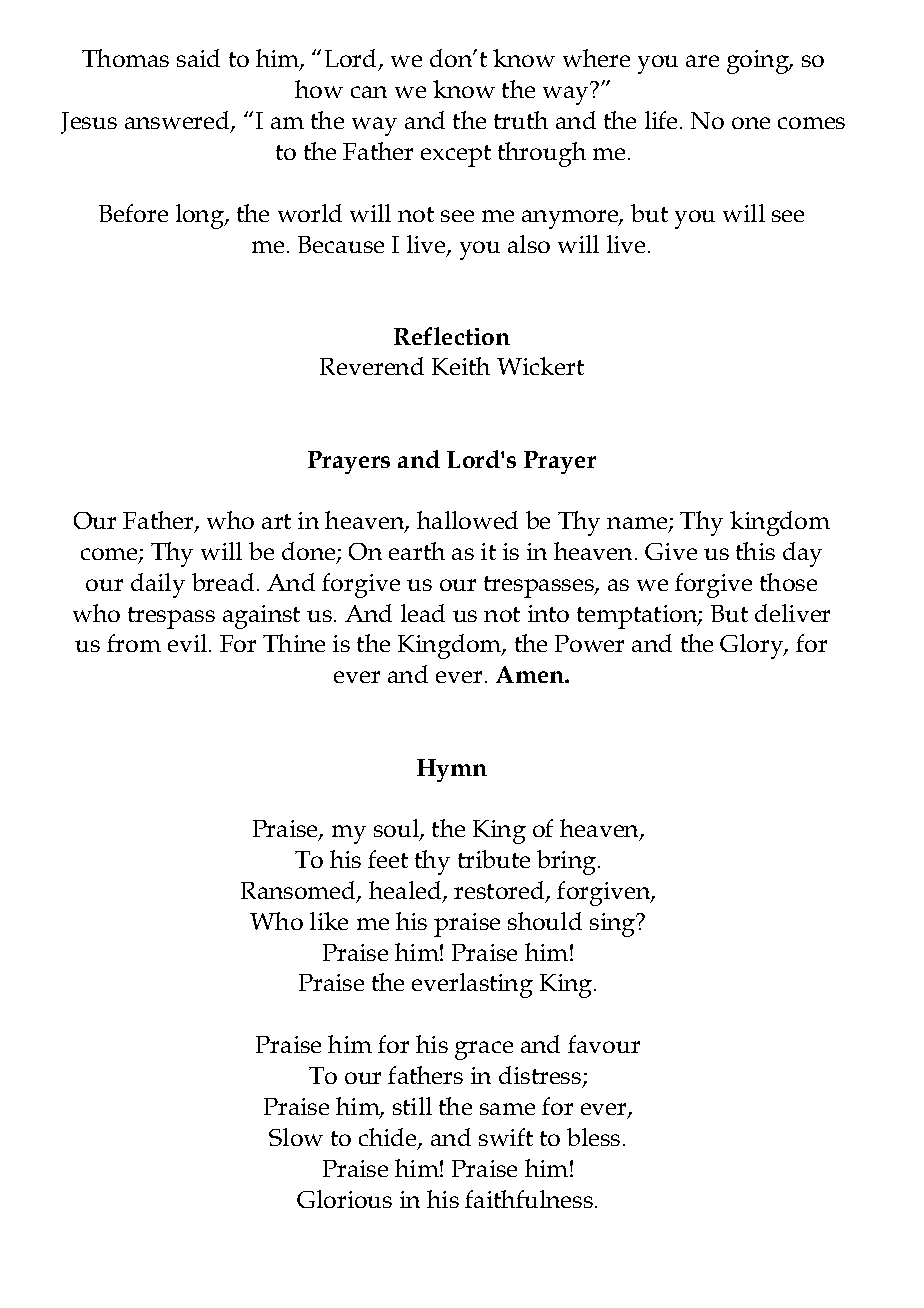  Describe the element at coordinates (423, 613) in the page. I see `lead` at that location.
